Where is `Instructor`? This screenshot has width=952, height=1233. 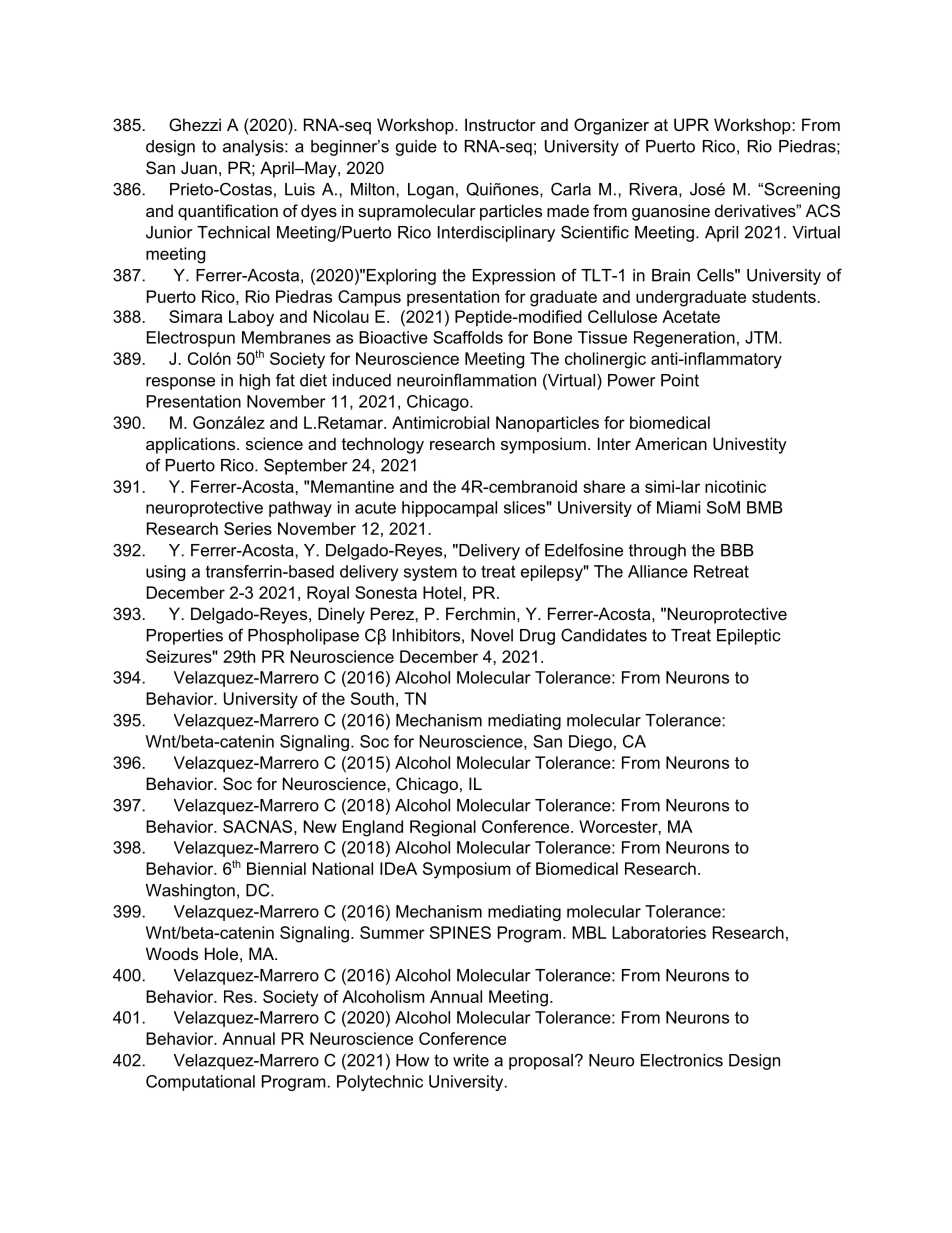
Instructor is located at coordinates (500, 124).
